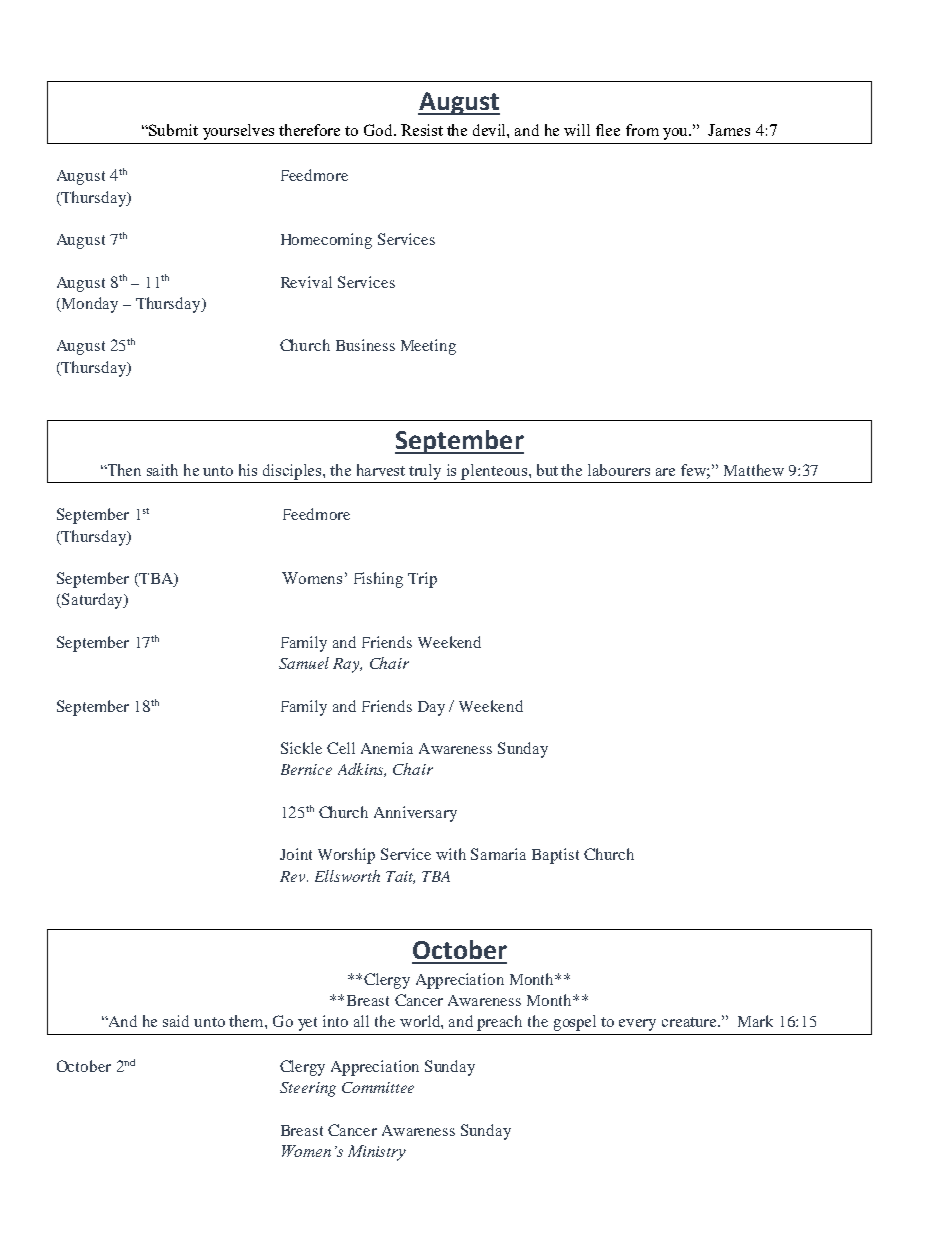  Describe the element at coordinates (172, 130) in the screenshot. I see `Submit` at that location.
